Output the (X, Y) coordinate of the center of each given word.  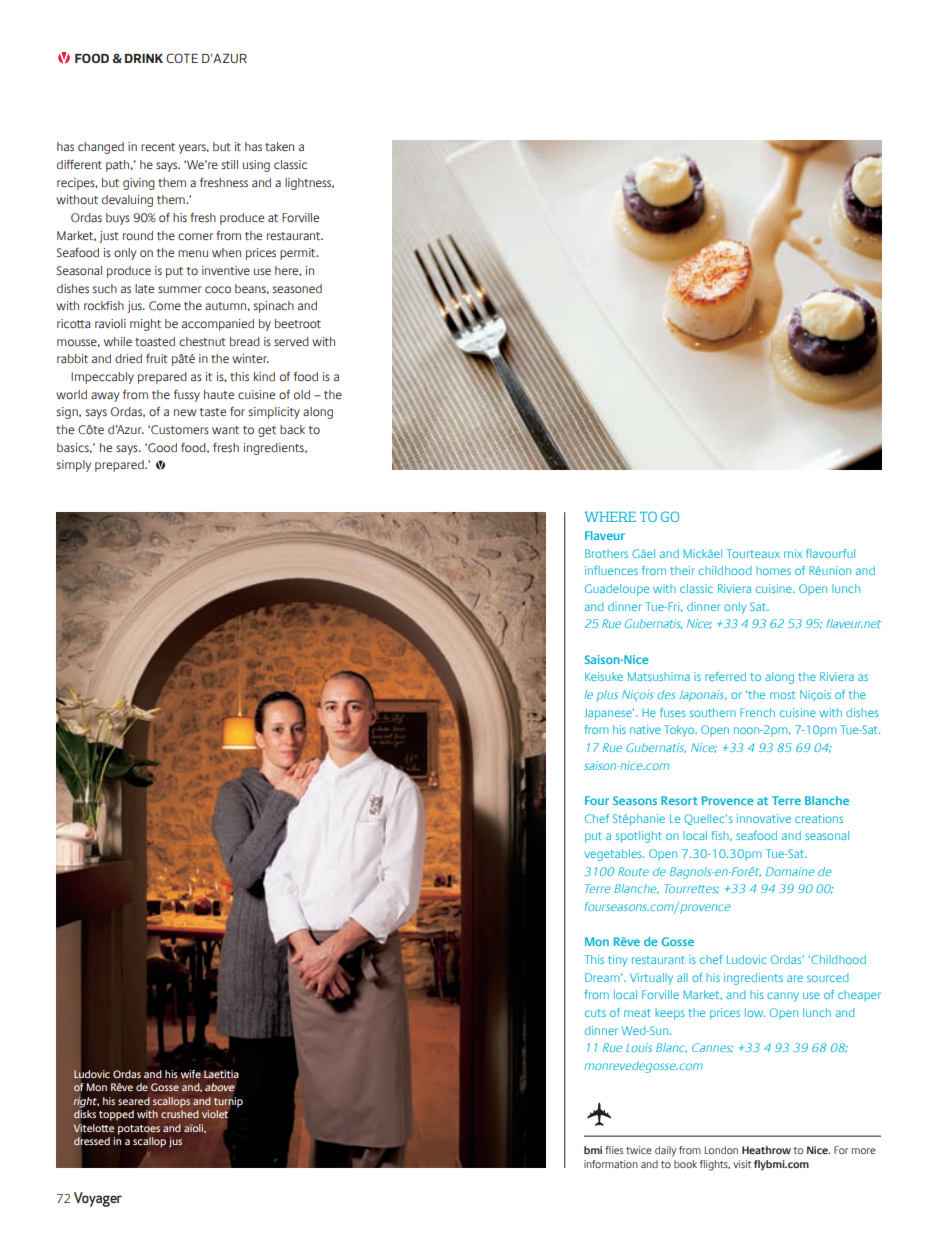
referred (725, 676)
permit (299, 254)
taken (279, 146)
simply (73, 466)
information (611, 1164)
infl (592, 570)
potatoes (139, 1130)
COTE (182, 58)
